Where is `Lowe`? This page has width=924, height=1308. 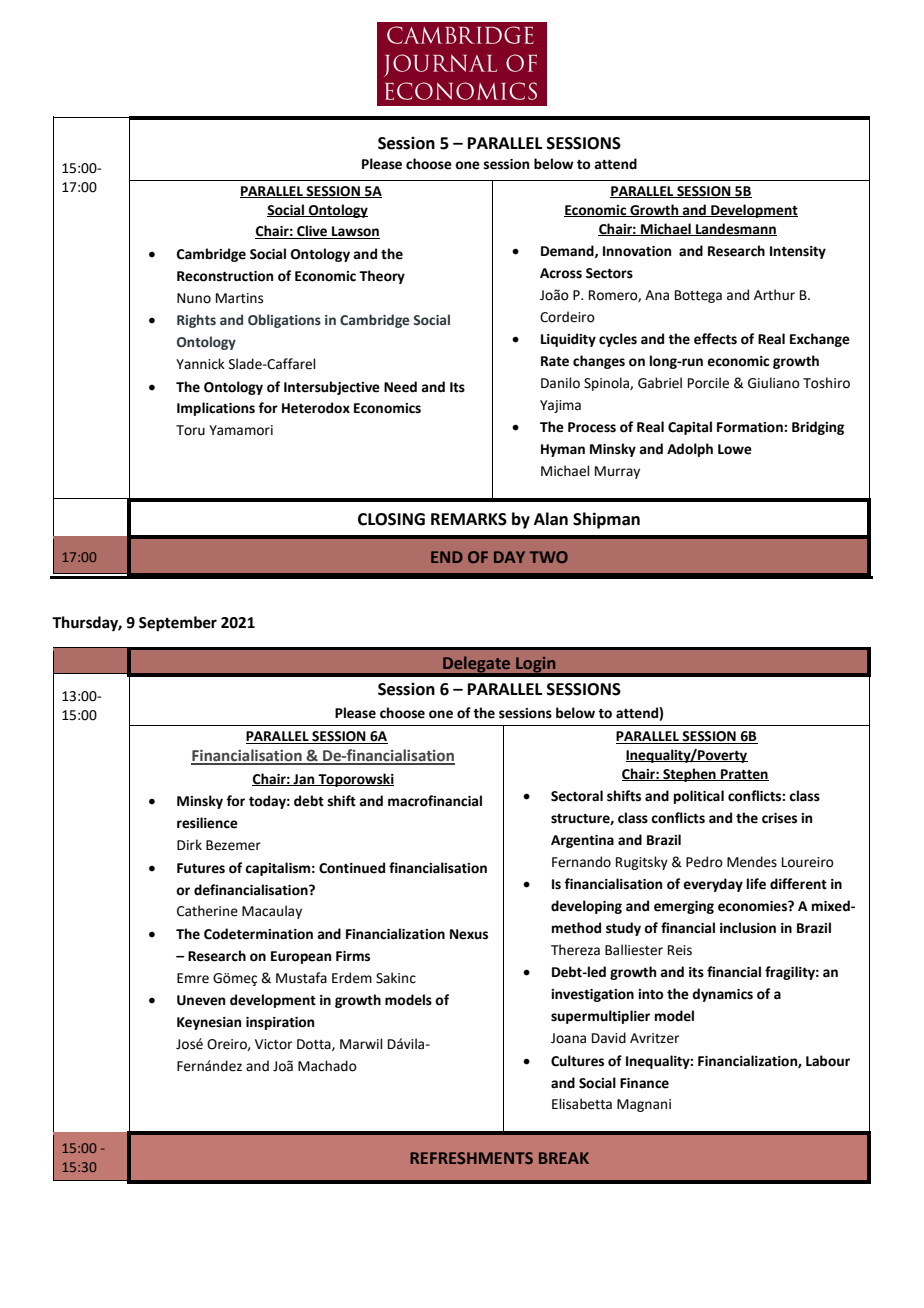 Lowe is located at coordinates (735, 449).
